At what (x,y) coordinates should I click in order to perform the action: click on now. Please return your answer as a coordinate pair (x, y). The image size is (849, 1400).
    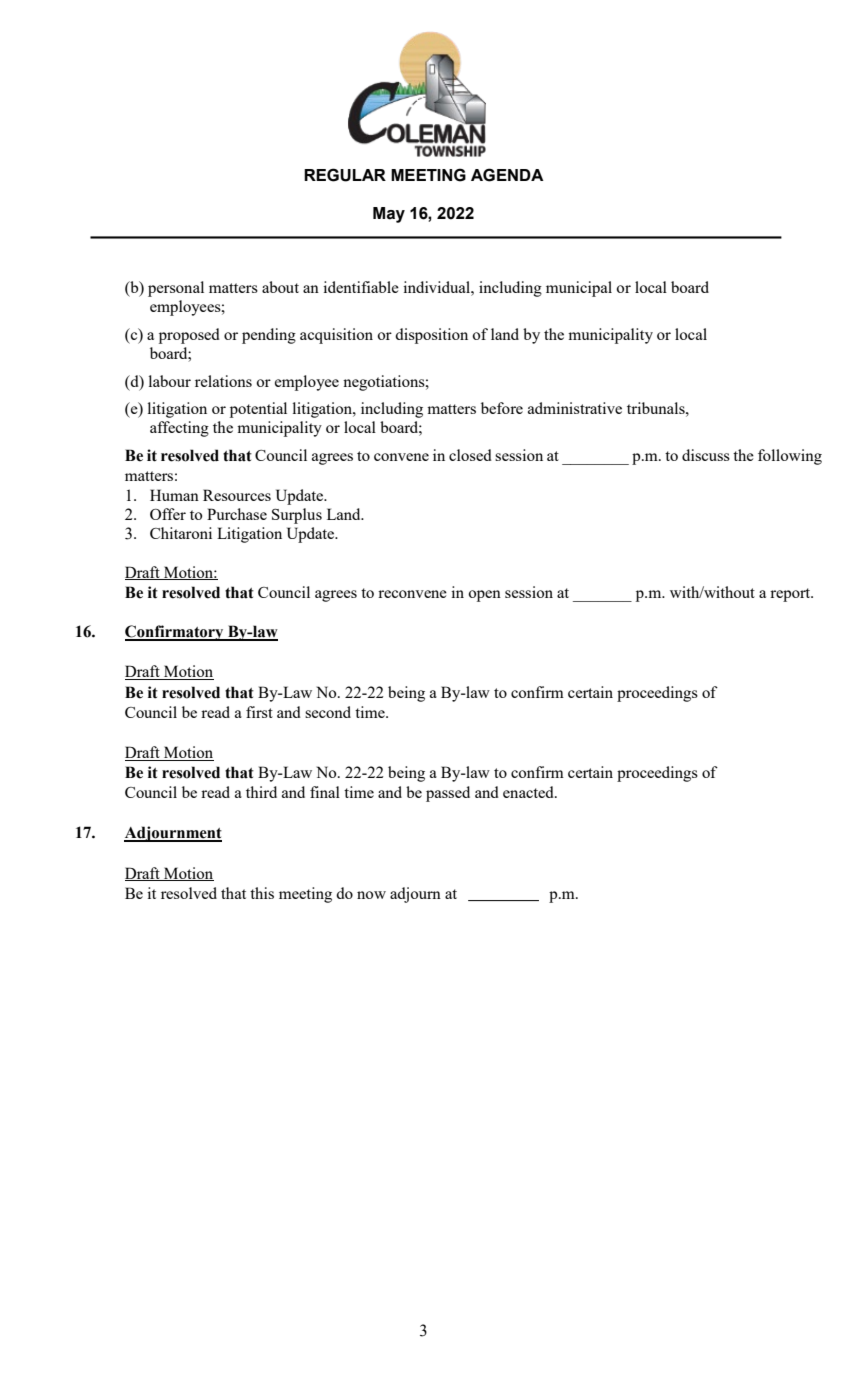
    Looking at the image, I should click on (371, 895).
